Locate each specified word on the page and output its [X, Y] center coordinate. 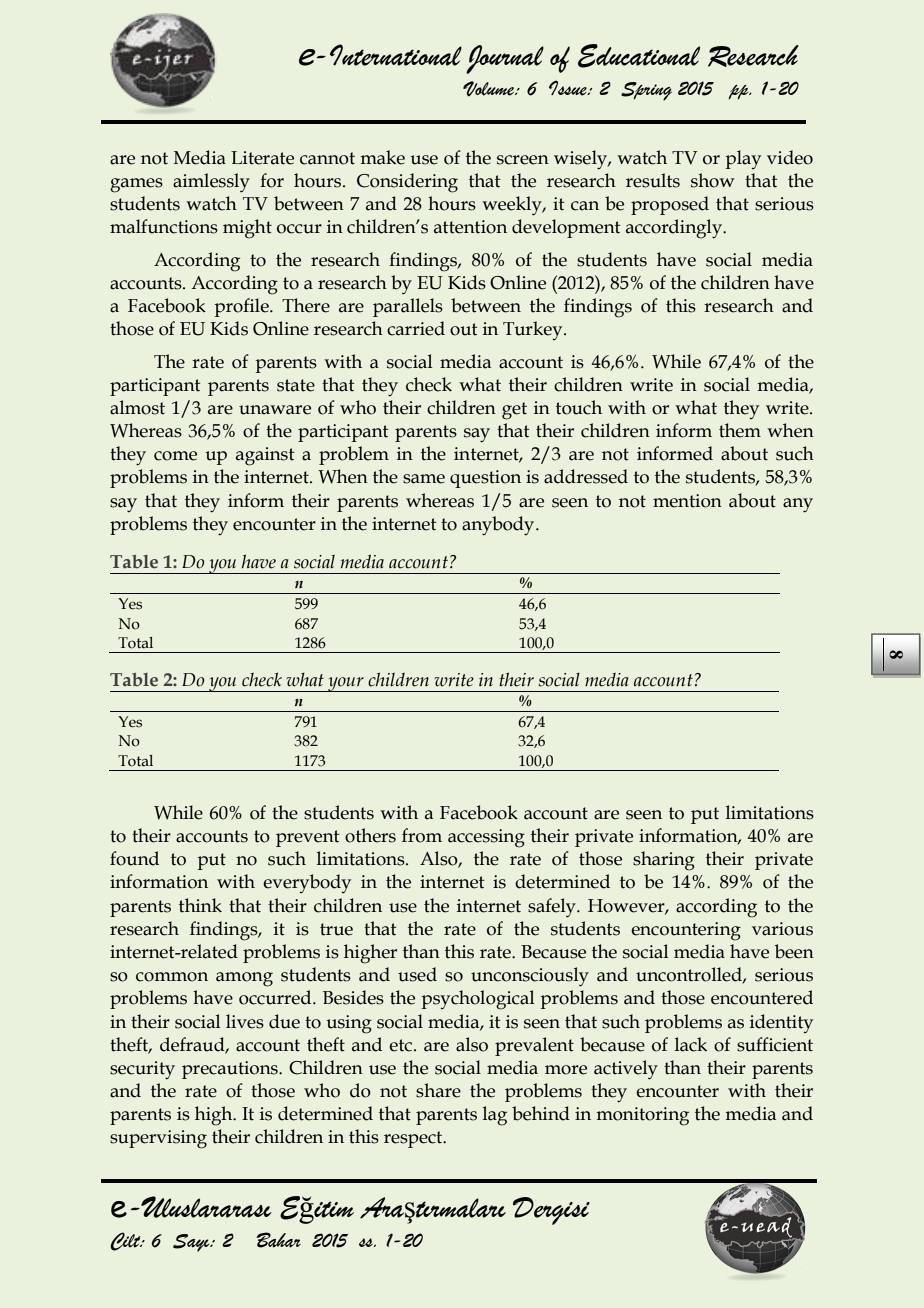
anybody [499, 526]
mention [687, 501]
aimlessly [211, 183]
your [346, 684]
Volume [490, 89]
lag [495, 1116]
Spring [646, 91]
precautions [231, 1070]
